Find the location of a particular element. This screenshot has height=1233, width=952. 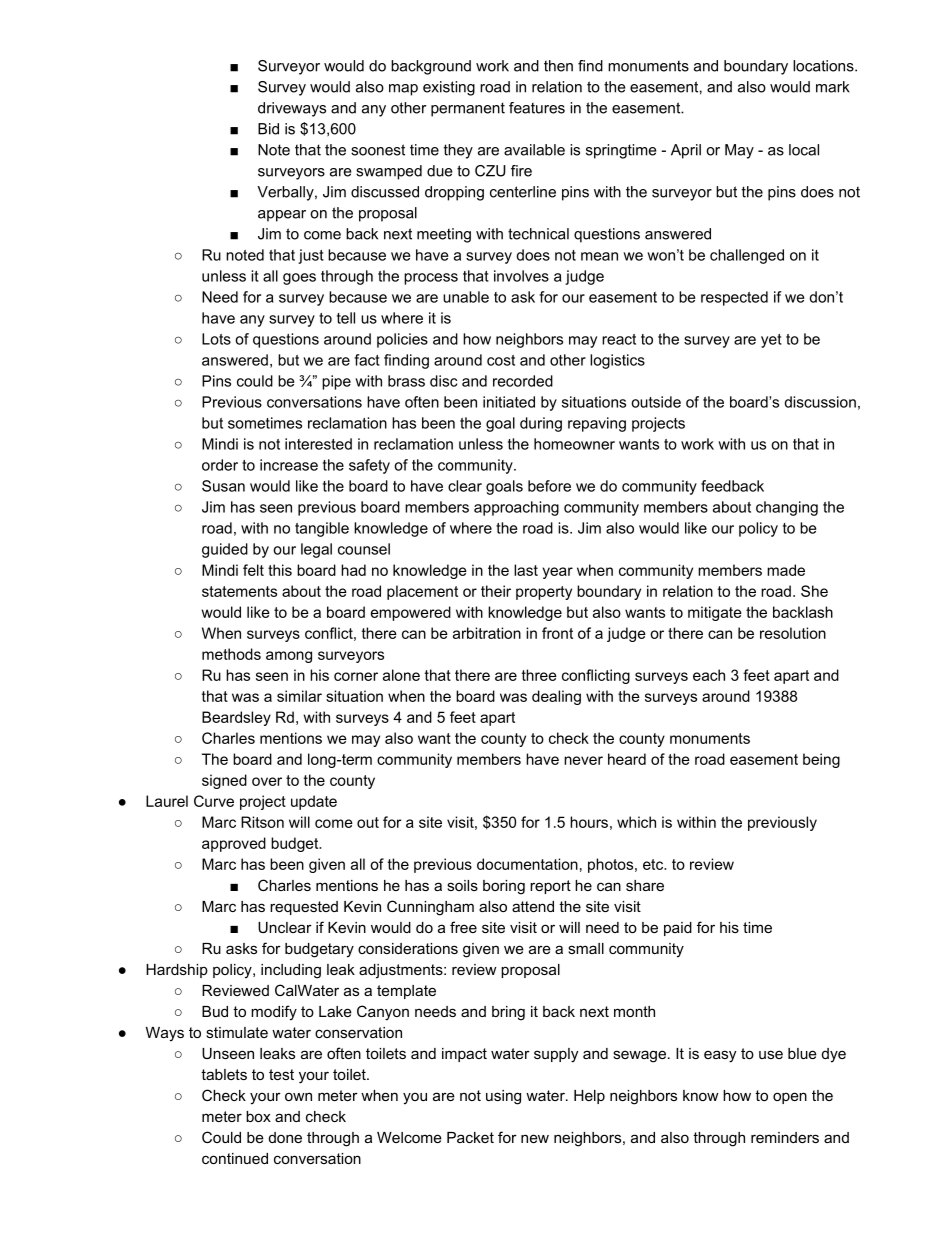

mitigate is located at coordinates (715, 613).
